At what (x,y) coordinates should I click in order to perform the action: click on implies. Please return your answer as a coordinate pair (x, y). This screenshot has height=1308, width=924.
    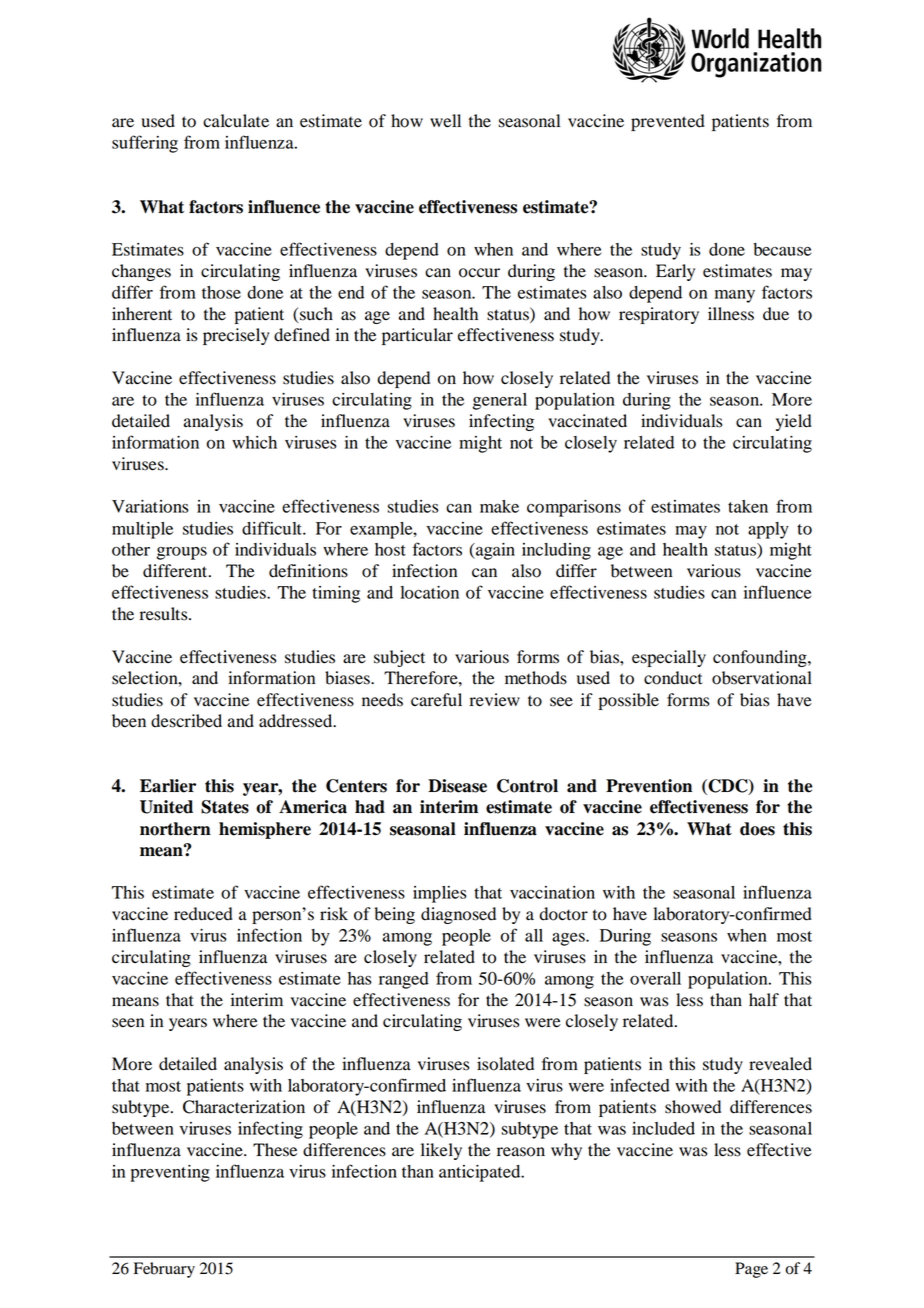
    Looking at the image, I should click on (439, 894).
